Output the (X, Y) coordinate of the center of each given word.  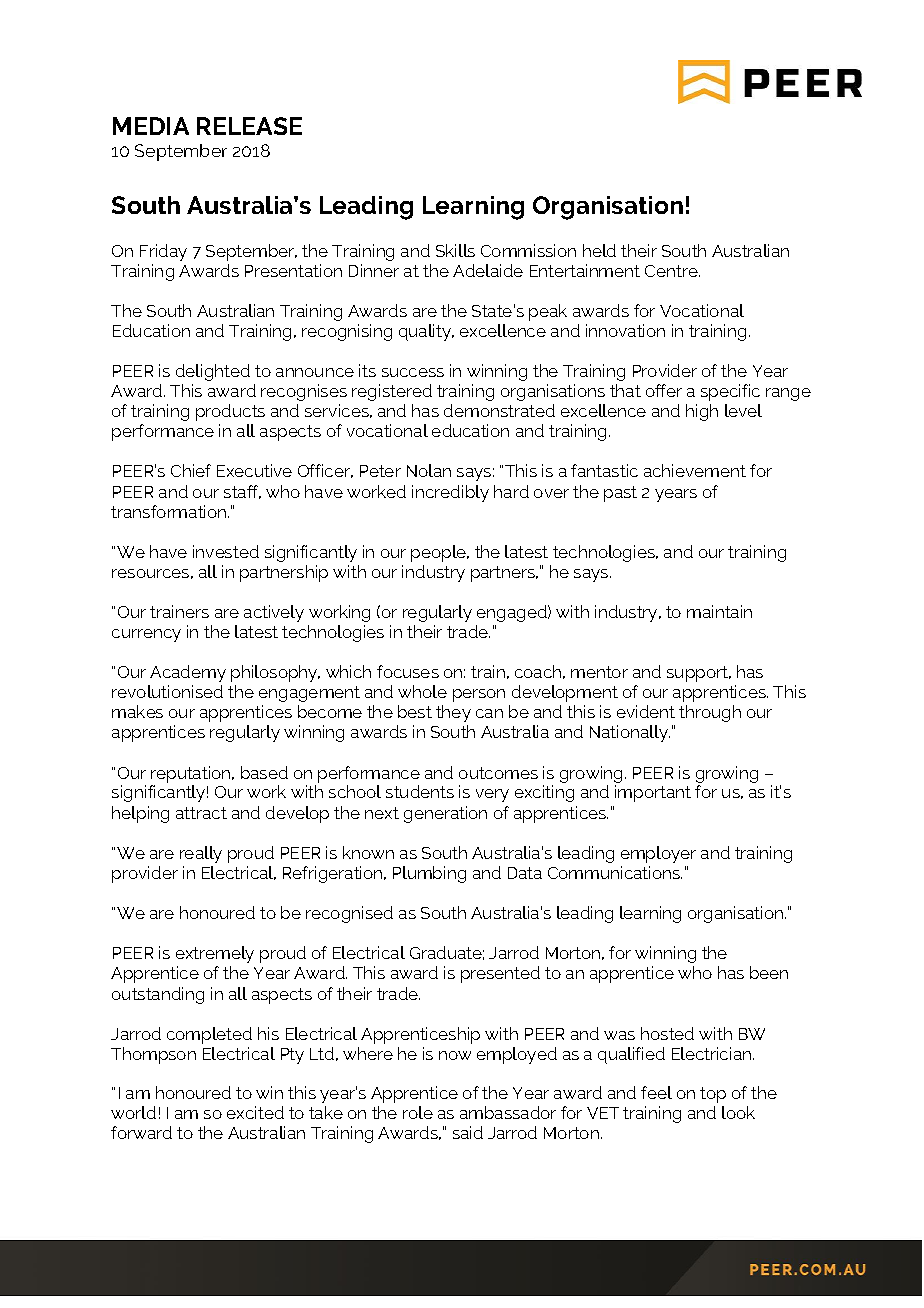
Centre (672, 271)
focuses (408, 671)
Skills (455, 250)
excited (255, 1112)
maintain (719, 611)
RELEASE (249, 126)
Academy (188, 673)
